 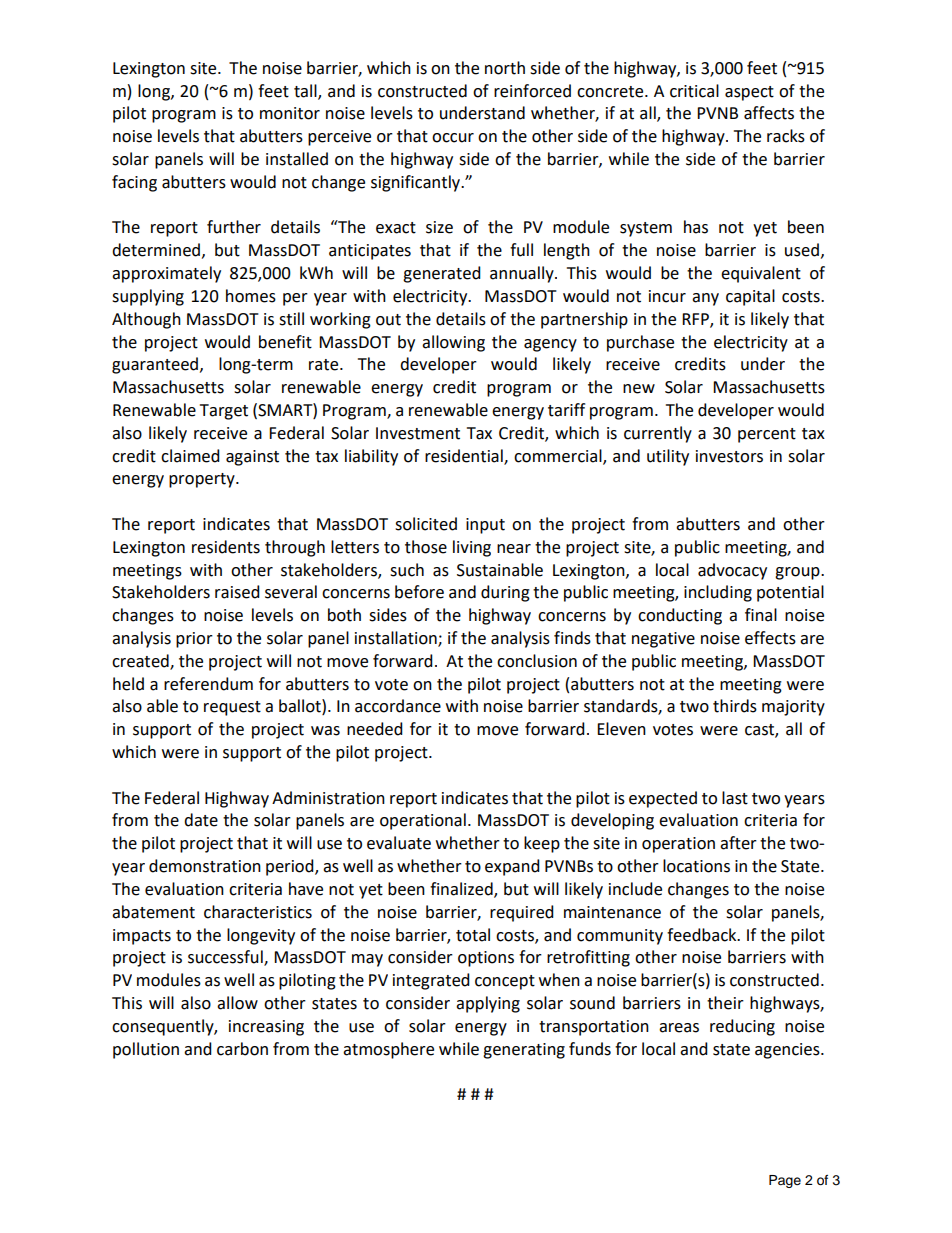 What do you see at coordinates (242, 1049) in the page?
I see `carbon` at bounding box center [242, 1049].
